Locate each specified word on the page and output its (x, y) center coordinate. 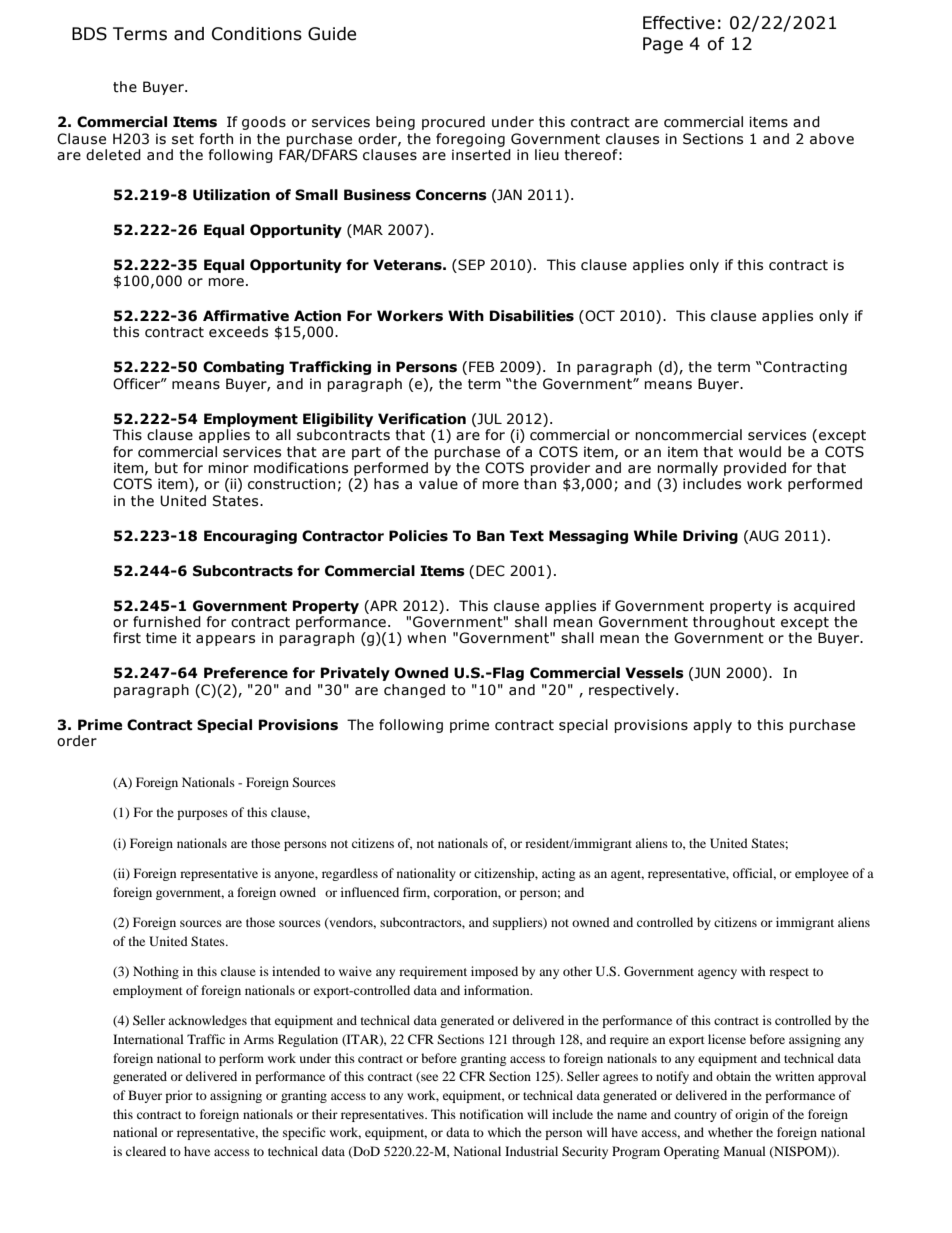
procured (453, 123)
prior (179, 1096)
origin (751, 1115)
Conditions (257, 34)
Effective (679, 23)
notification (491, 1114)
